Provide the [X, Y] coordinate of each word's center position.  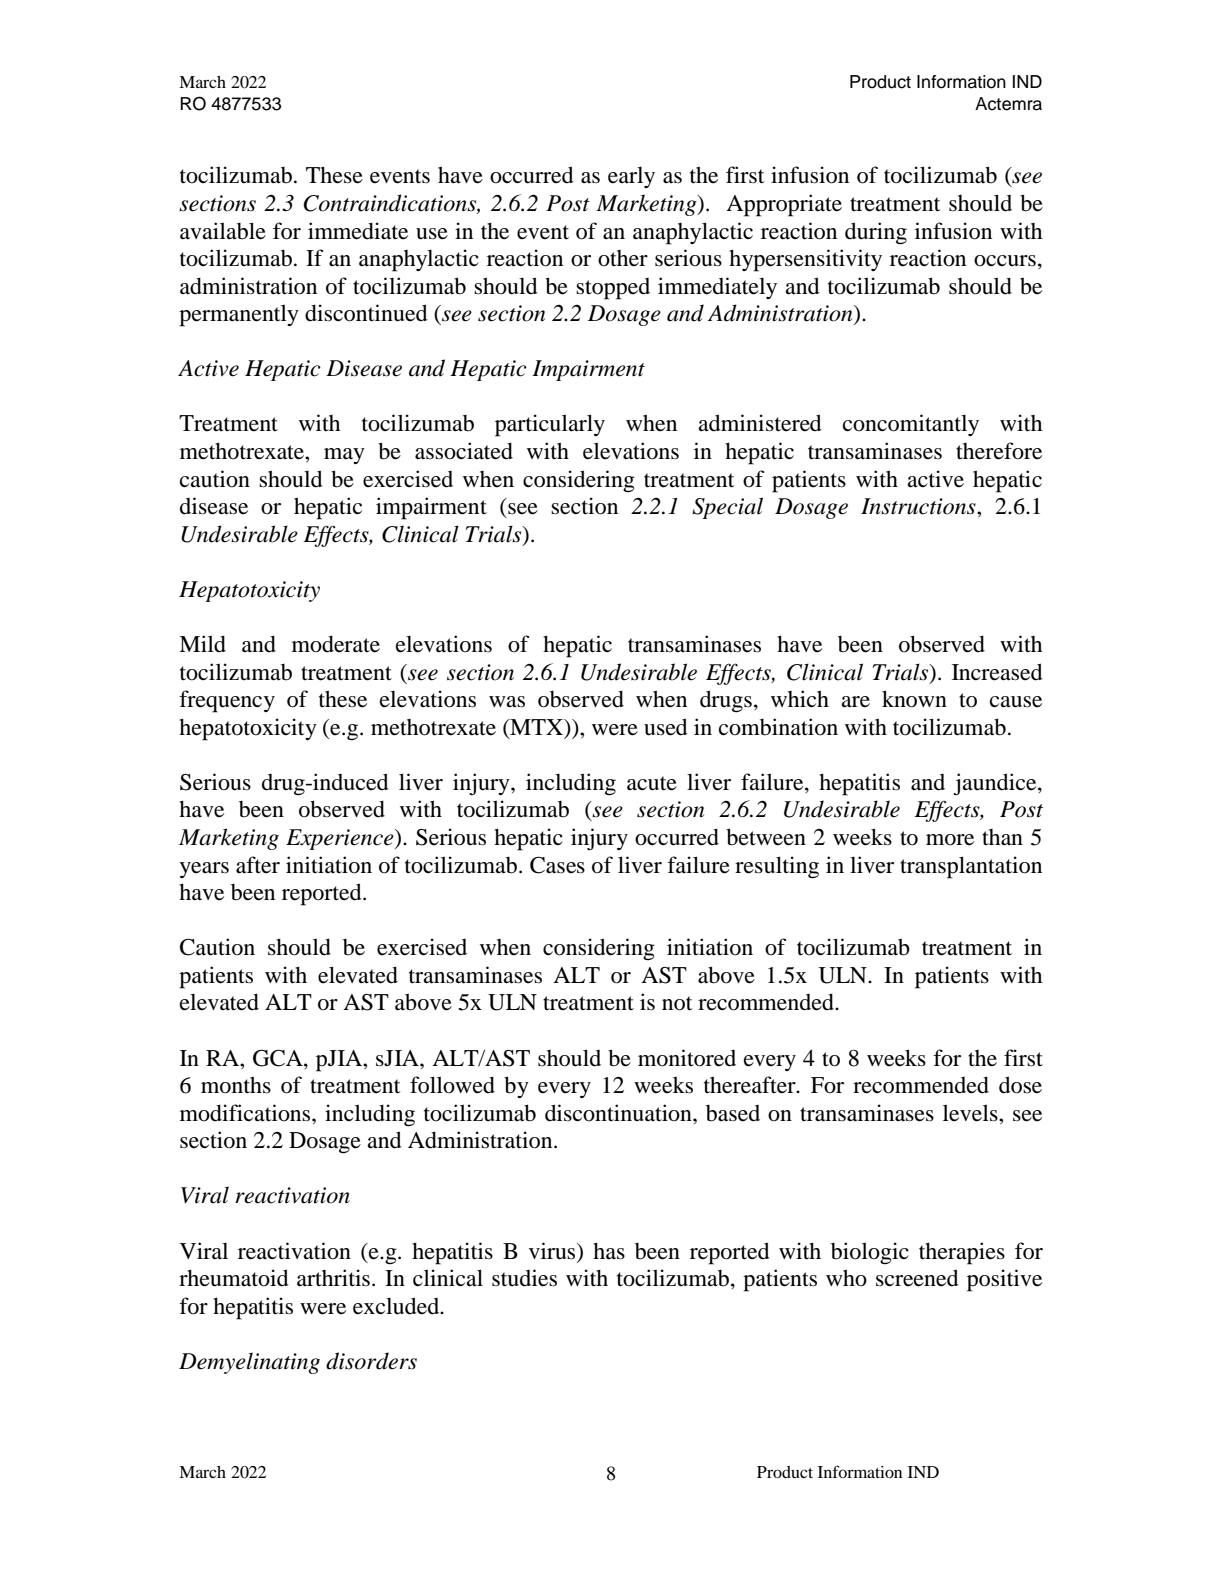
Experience [341, 839]
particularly [550, 425]
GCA [279, 1058]
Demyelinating [249, 1363]
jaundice [996, 784]
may [344, 456]
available [223, 231]
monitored [687, 1058]
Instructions [919, 506]
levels [971, 1113]
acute [652, 783]
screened [917, 1278]
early [631, 177]
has [609, 1251]
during [876, 233]
